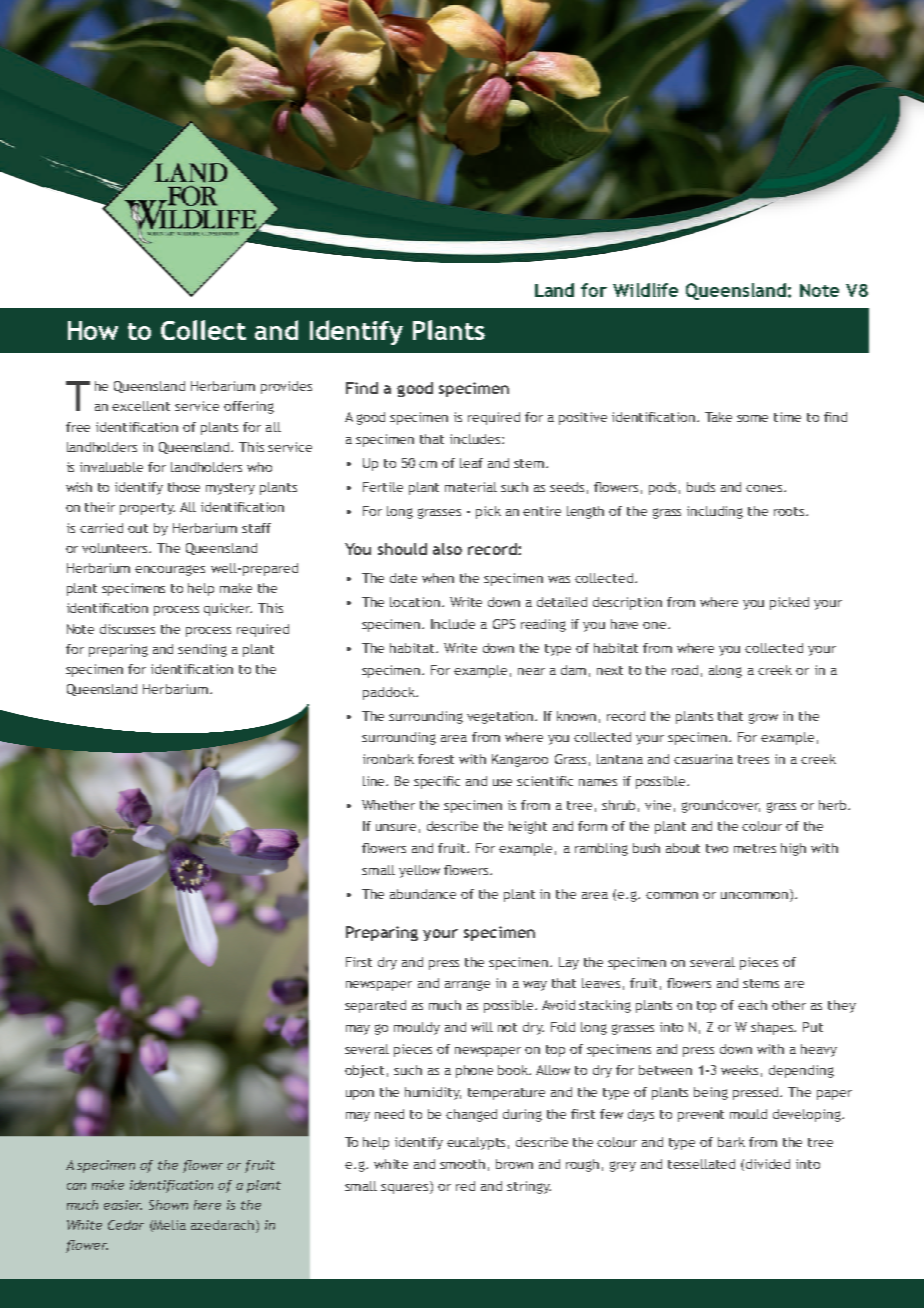 This screenshot has height=1308, width=924. Describe the element at coordinates (141, 406) in the screenshot. I see `excellent` at that location.
